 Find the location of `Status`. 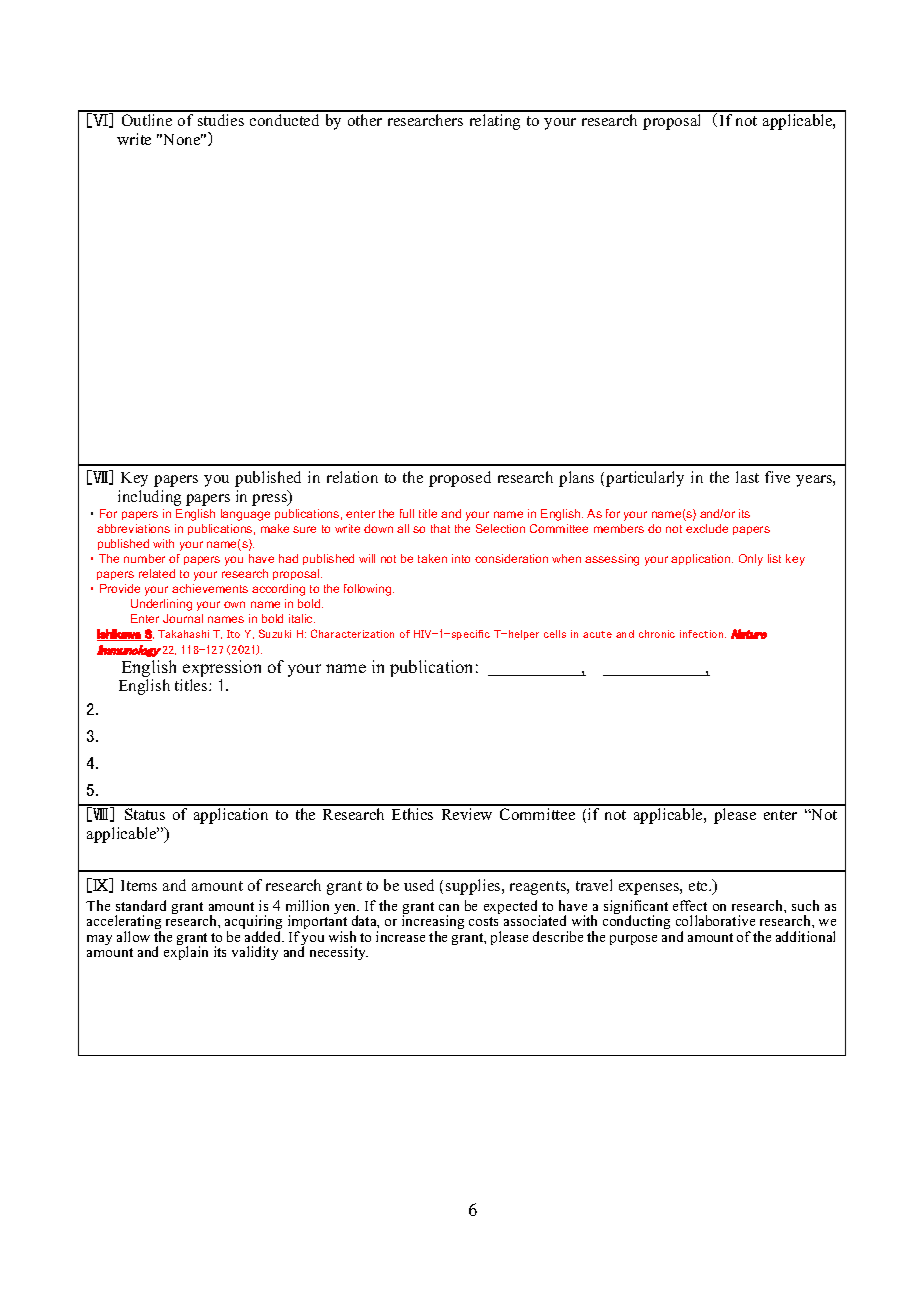

Status is located at coordinates (145, 814).
